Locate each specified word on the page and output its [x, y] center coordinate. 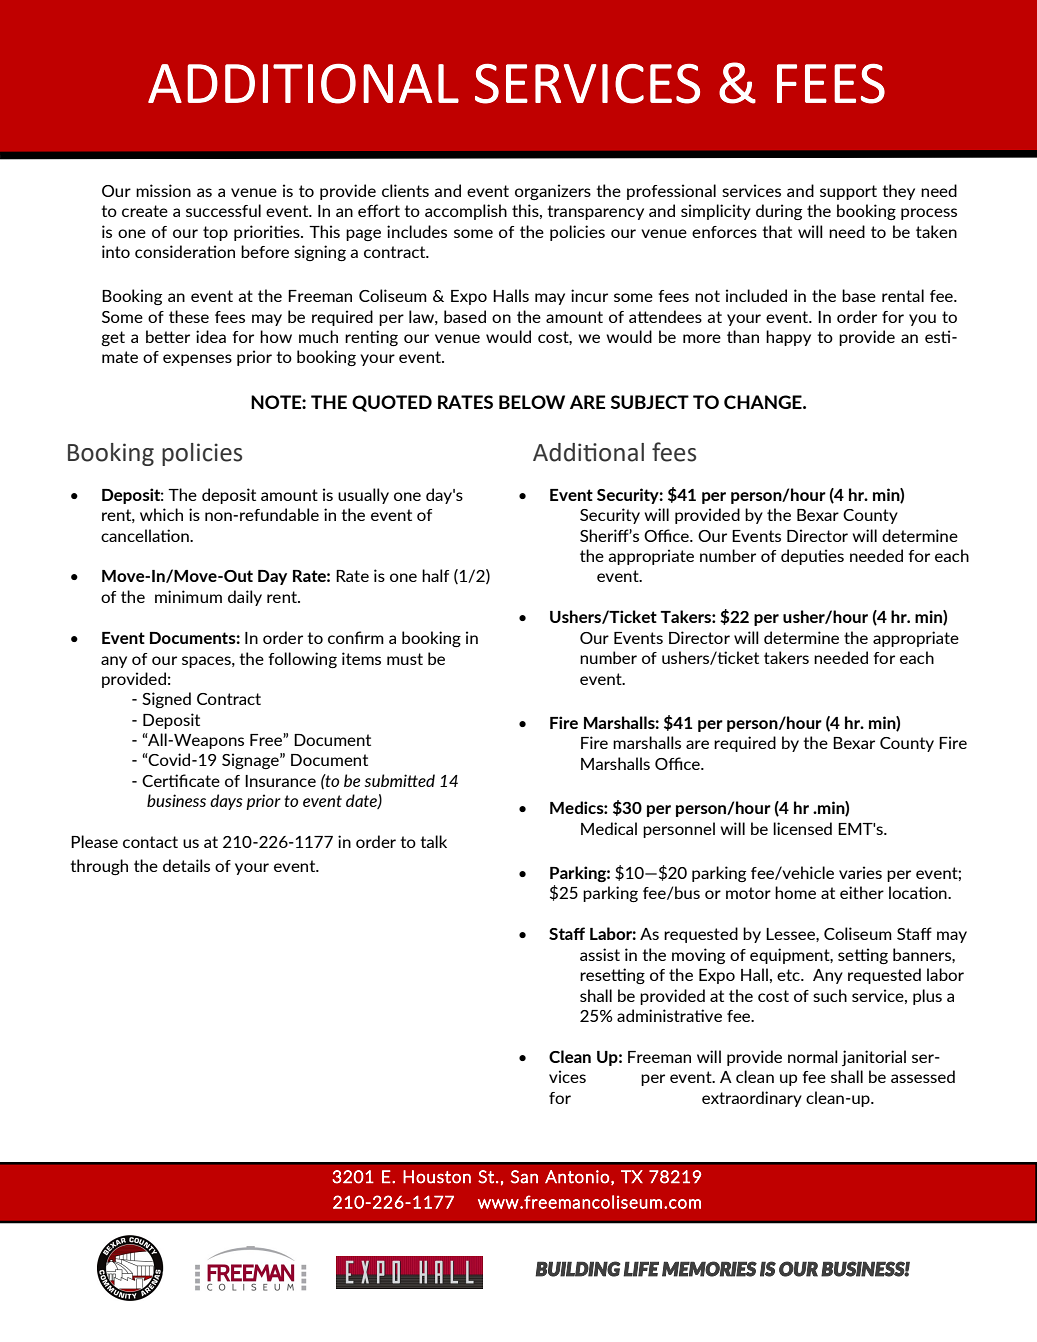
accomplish [466, 212]
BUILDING [578, 1269]
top [215, 233]
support [848, 192]
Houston [437, 1177]
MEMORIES [709, 1269]
